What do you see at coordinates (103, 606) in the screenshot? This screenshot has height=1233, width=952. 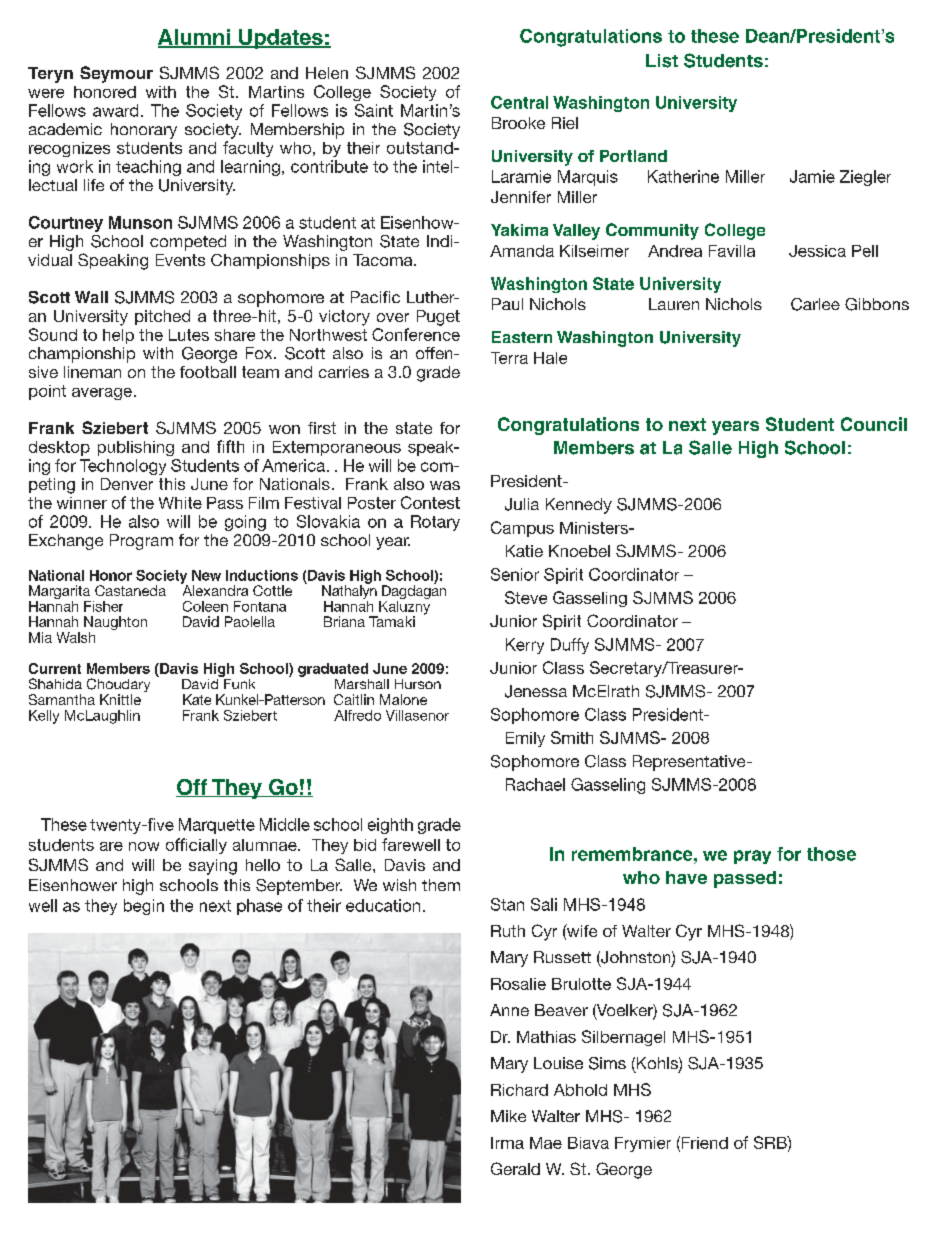 I see `Fisher` at bounding box center [103, 606].
